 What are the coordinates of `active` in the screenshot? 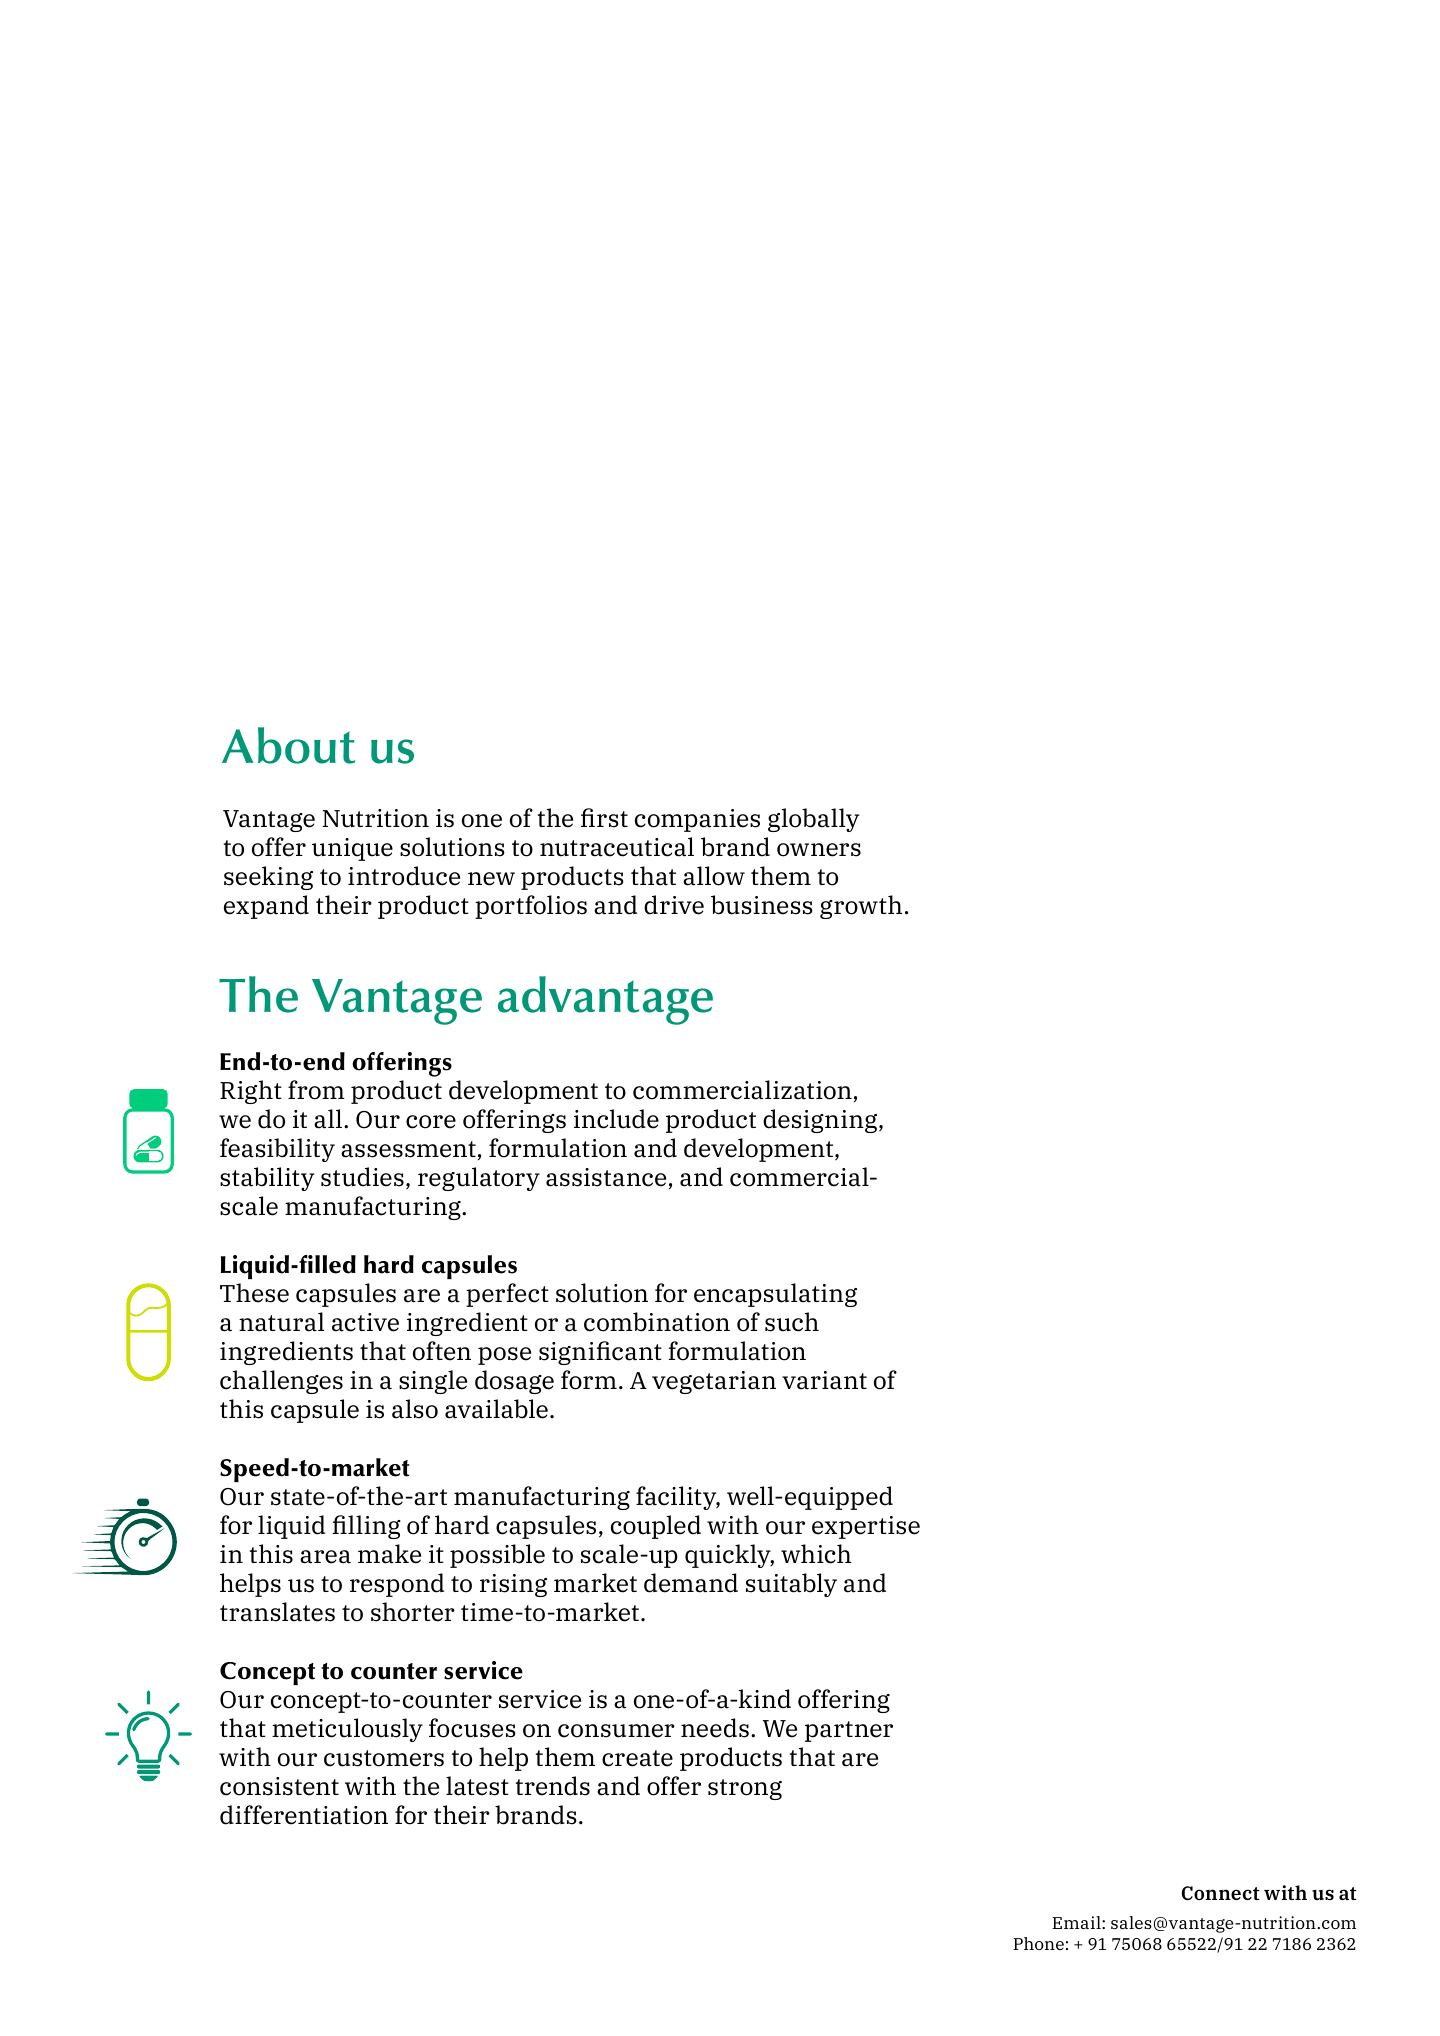 It's located at (365, 1322).
